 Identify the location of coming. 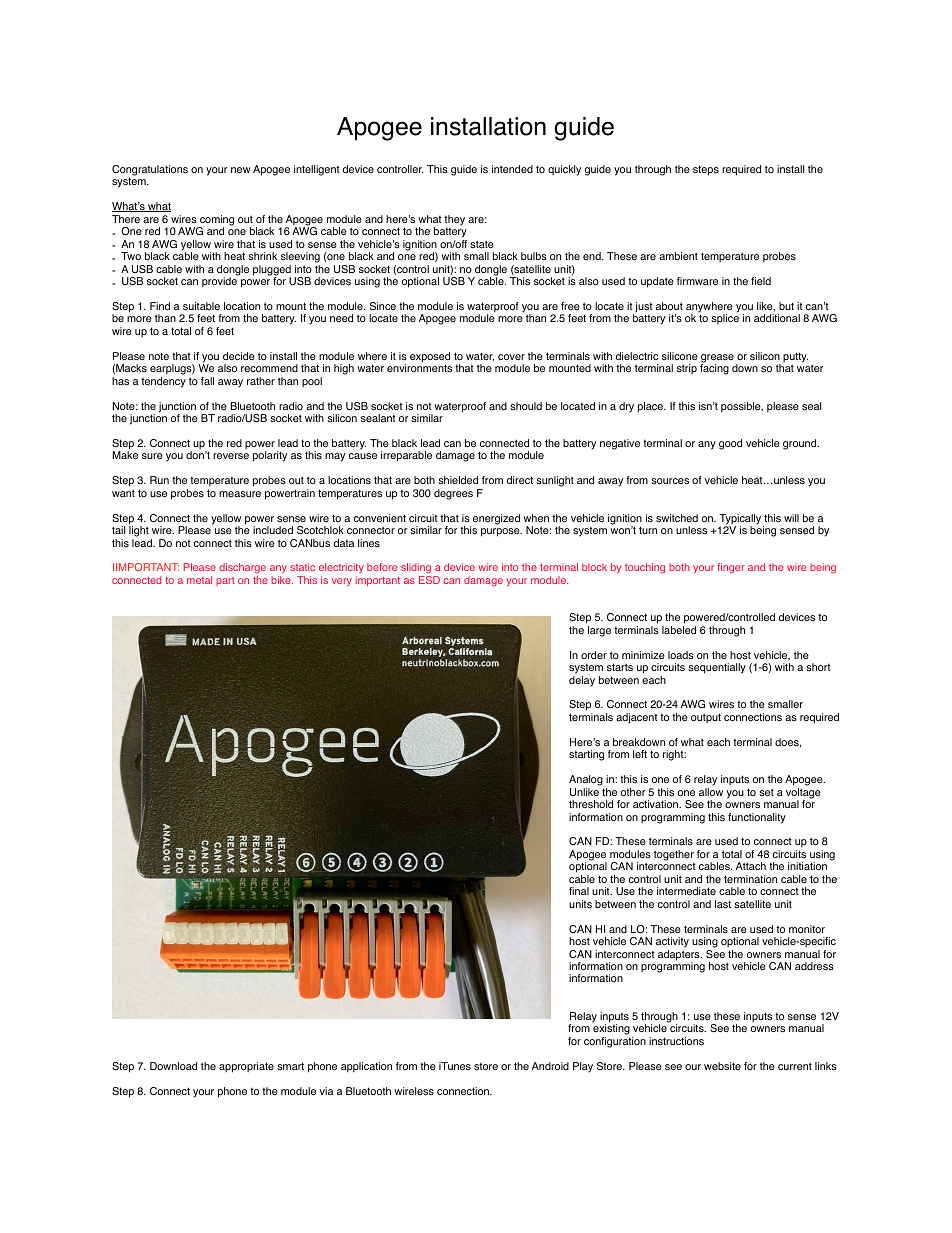
(216, 221).
